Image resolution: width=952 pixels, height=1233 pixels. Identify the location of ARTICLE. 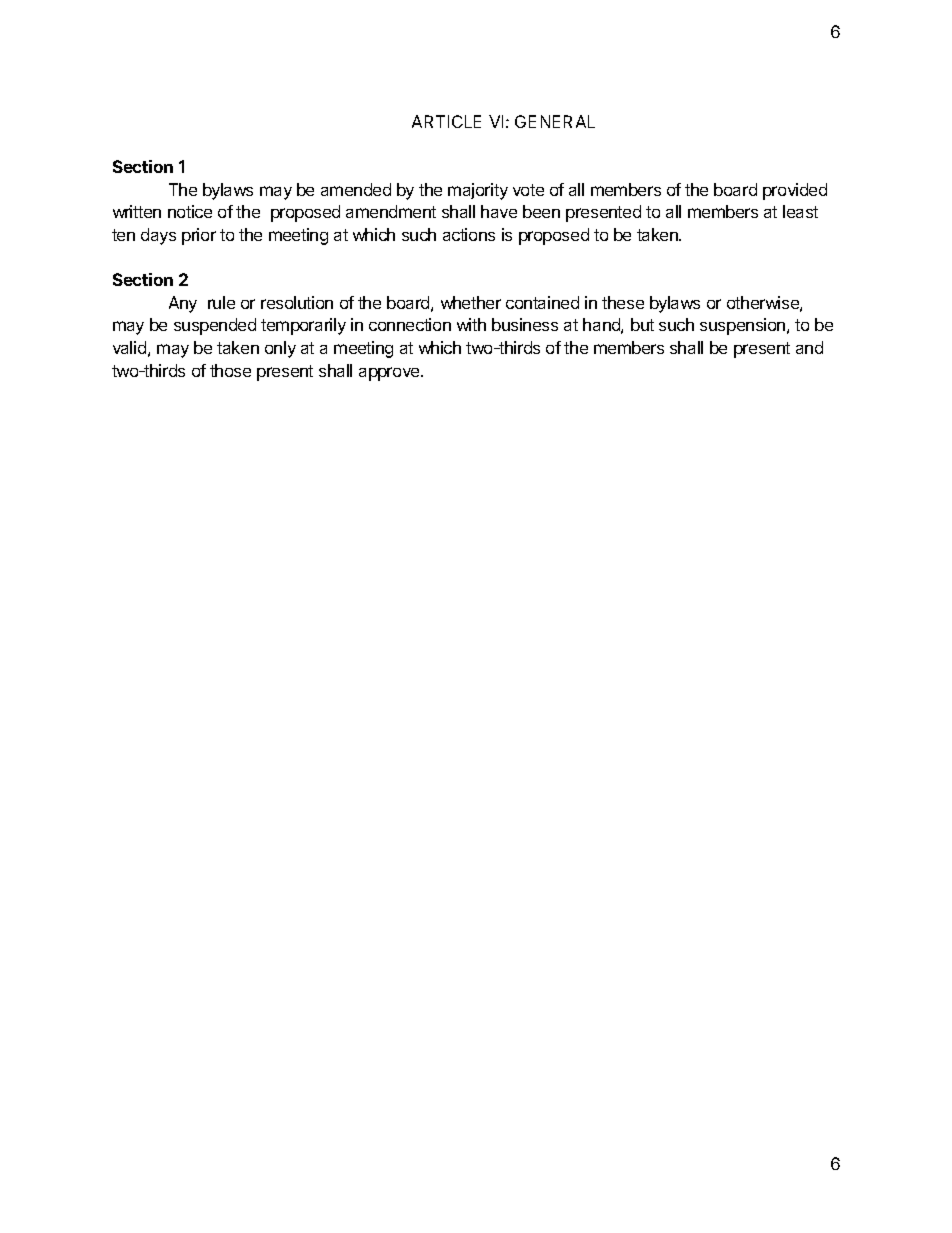
(446, 121).
